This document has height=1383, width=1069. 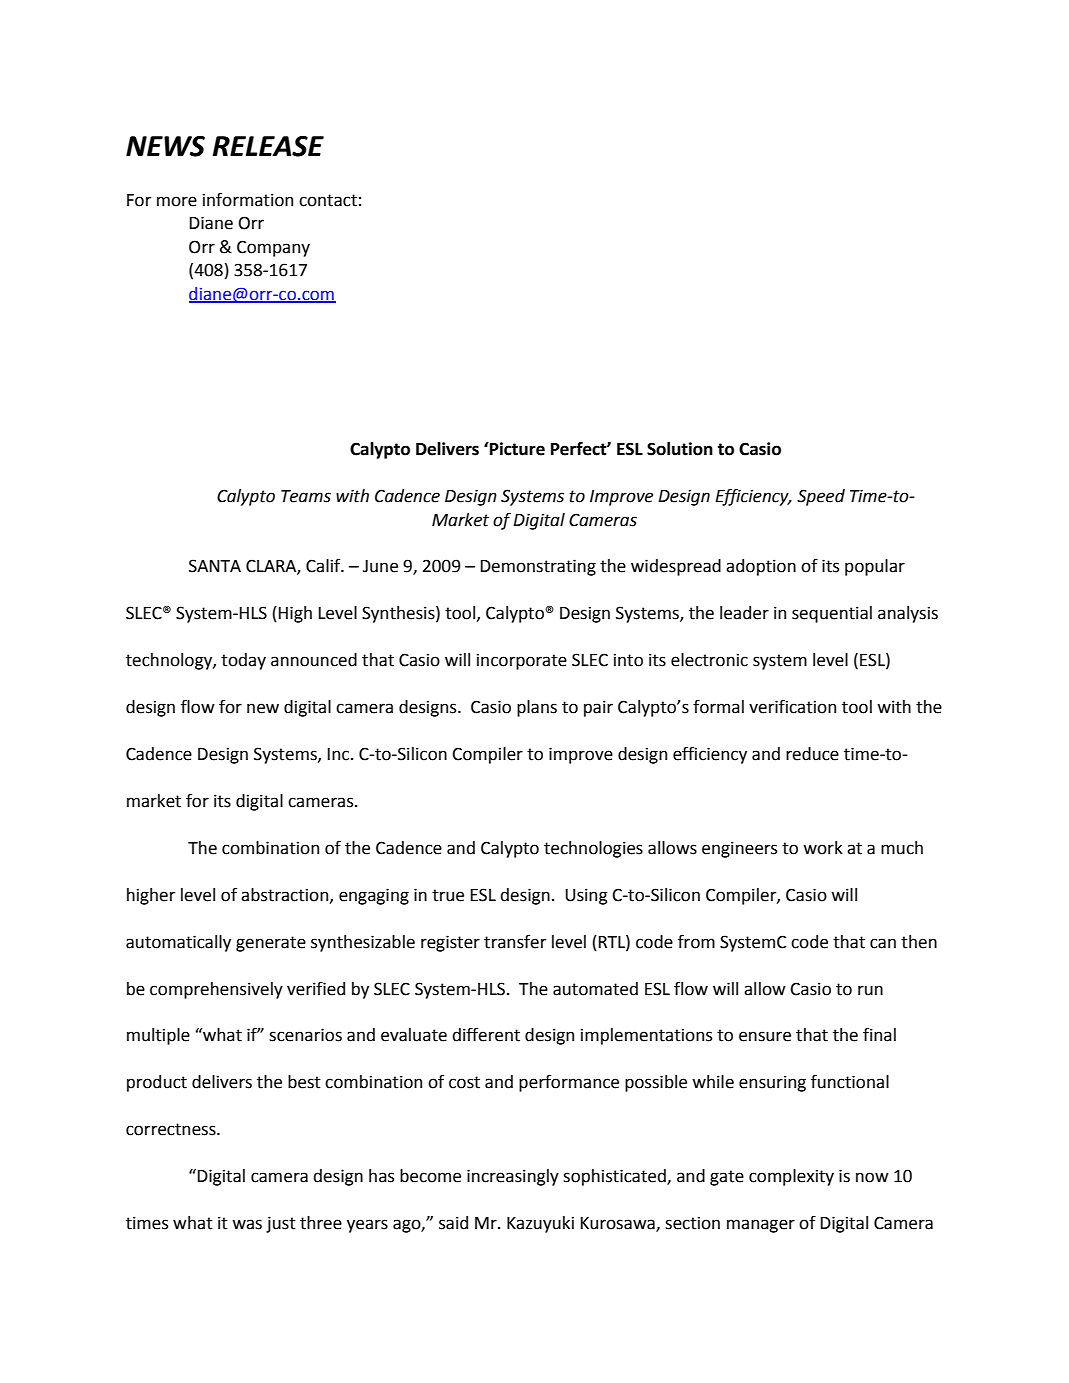 I want to click on abstraction, so click(x=286, y=895).
